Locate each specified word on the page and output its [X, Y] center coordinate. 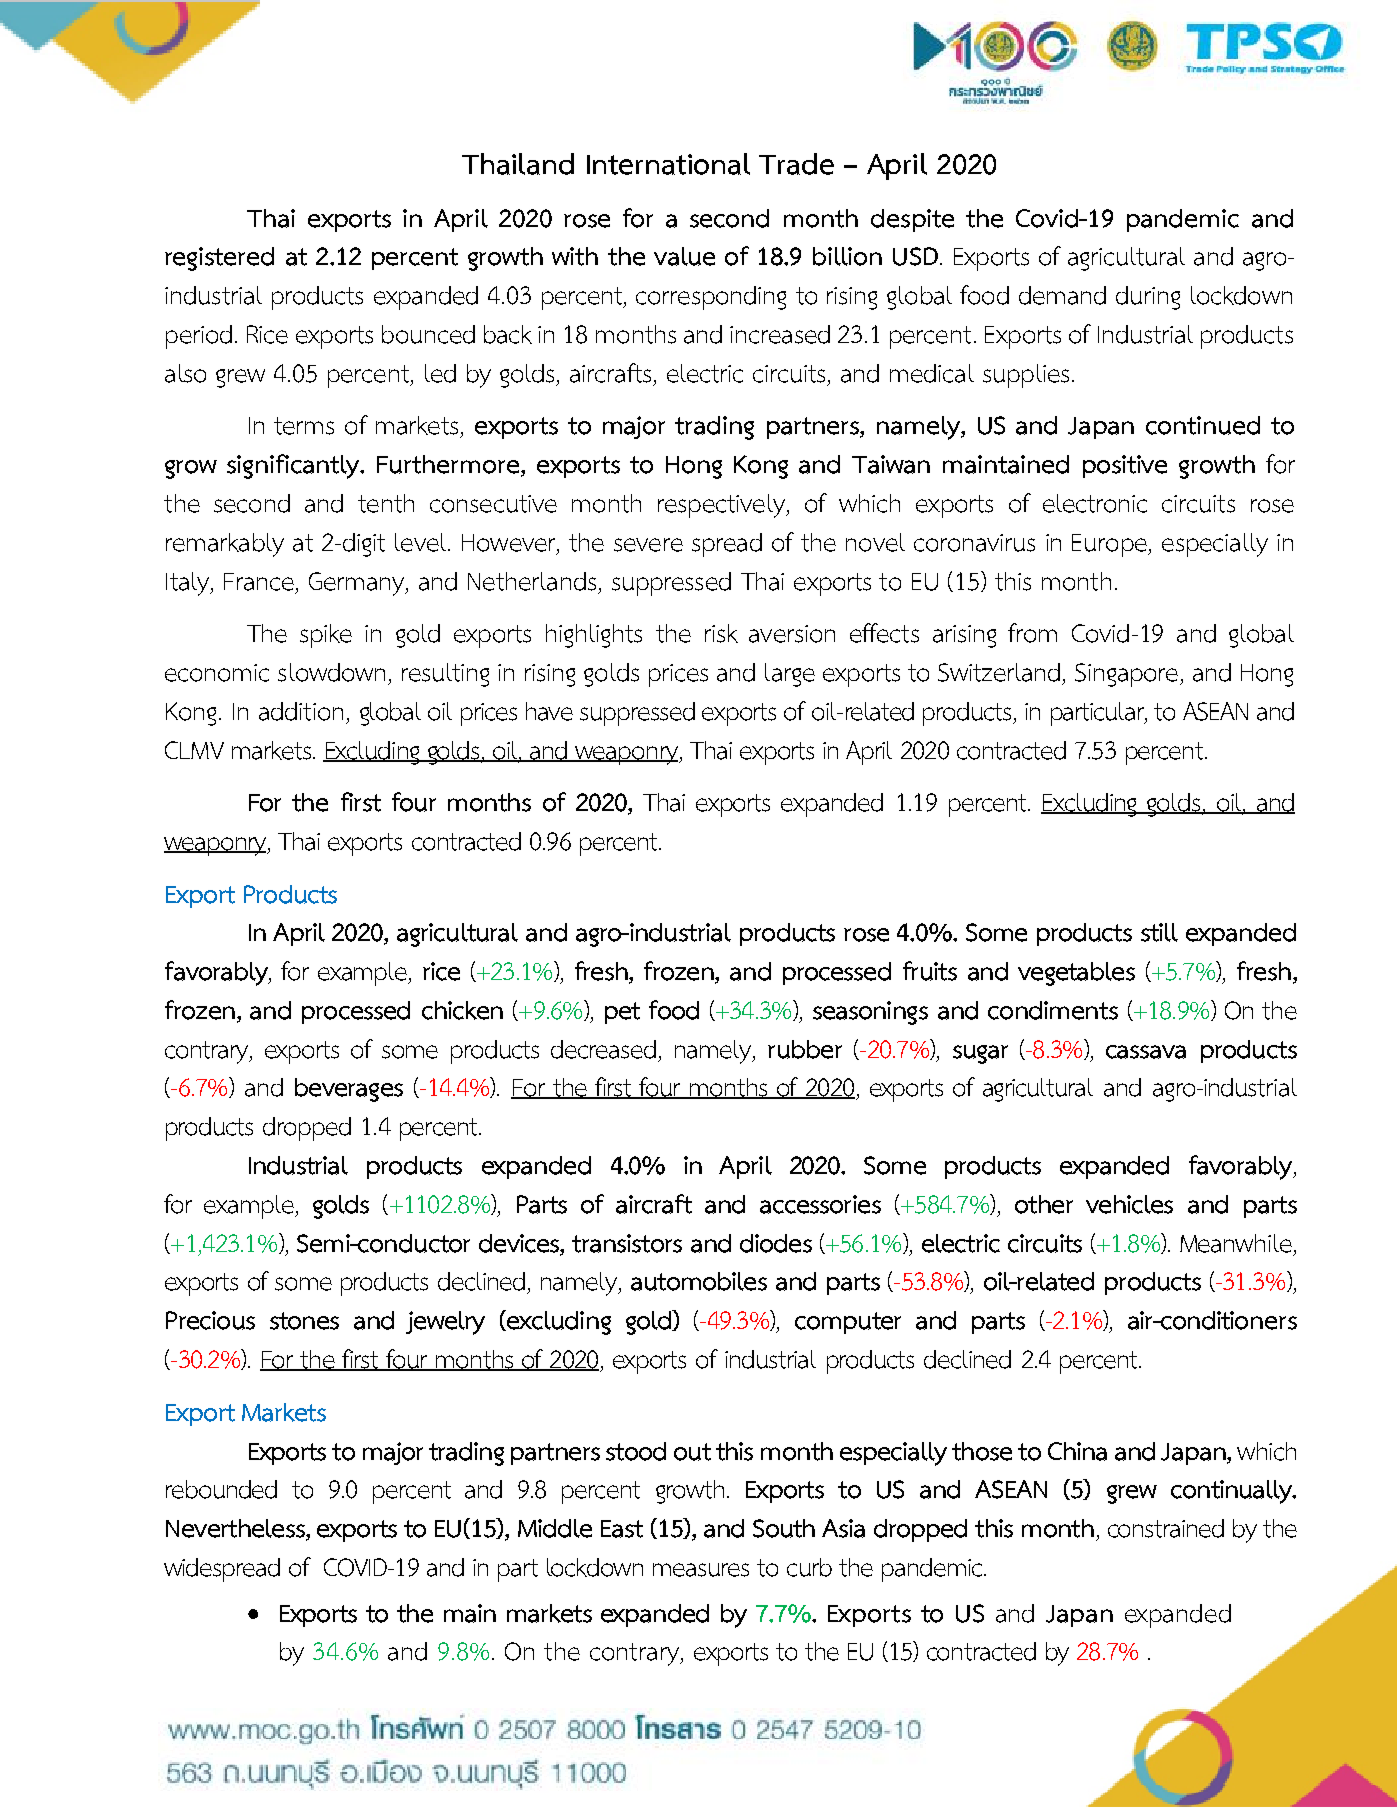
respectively [722, 506]
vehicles [1129, 1204]
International [668, 164]
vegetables [1076, 974]
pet [622, 1013]
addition [301, 711]
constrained [1166, 1528]
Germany [358, 584]
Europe [1110, 545]
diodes [776, 1243]
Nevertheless [236, 1529]
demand [1062, 295]
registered [219, 259]
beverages [349, 1090]
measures [701, 1570]
